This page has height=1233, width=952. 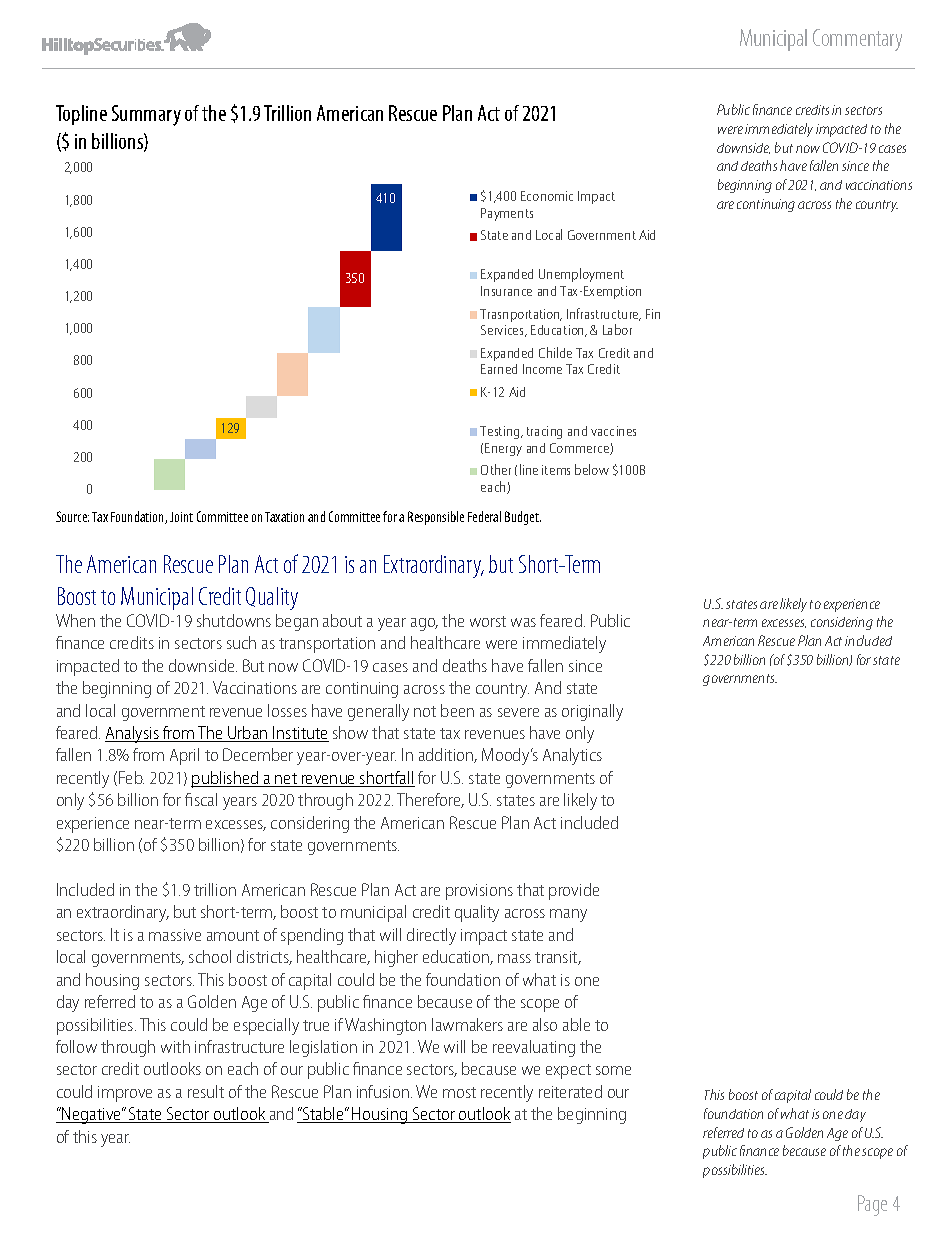 What do you see at coordinates (479, 892) in the page?
I see `provisions` at bounding box center [479, 892].
